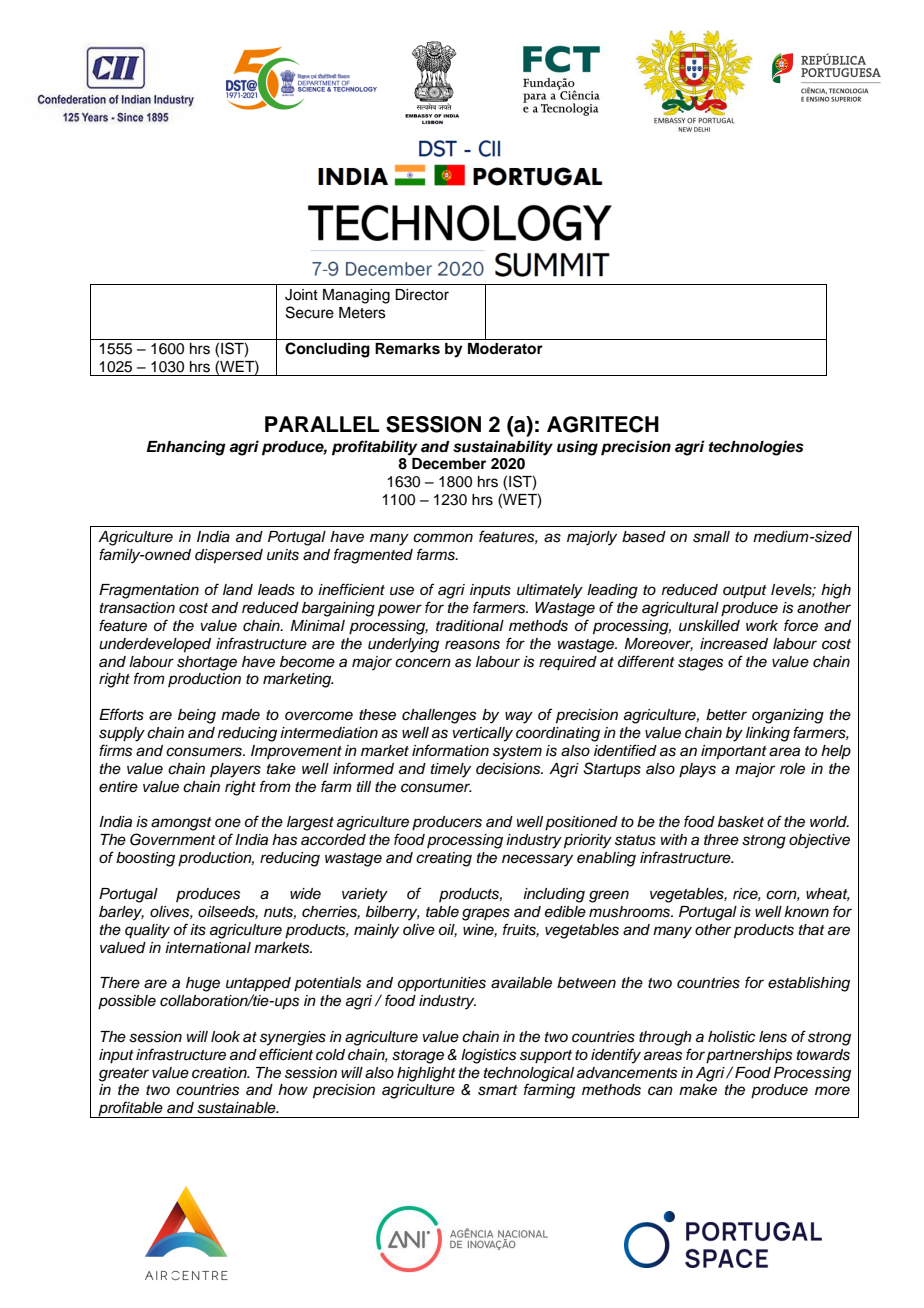 The image size is (924, 1308). Describe the element at coordinates (745, 592) in the screenshot. I see `output` at that location.
